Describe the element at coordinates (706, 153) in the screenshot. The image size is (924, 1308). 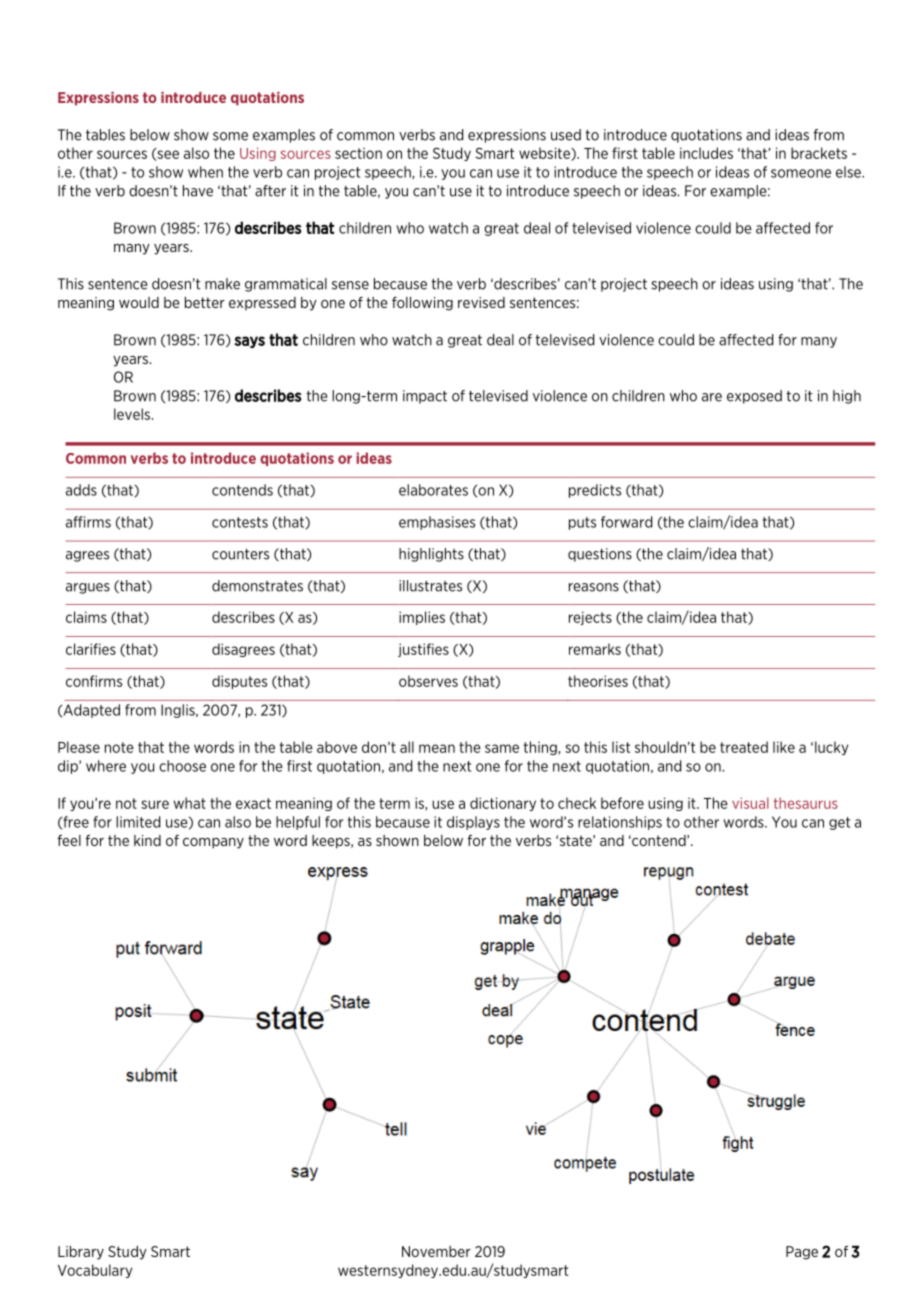
I see `includes` at that location.
